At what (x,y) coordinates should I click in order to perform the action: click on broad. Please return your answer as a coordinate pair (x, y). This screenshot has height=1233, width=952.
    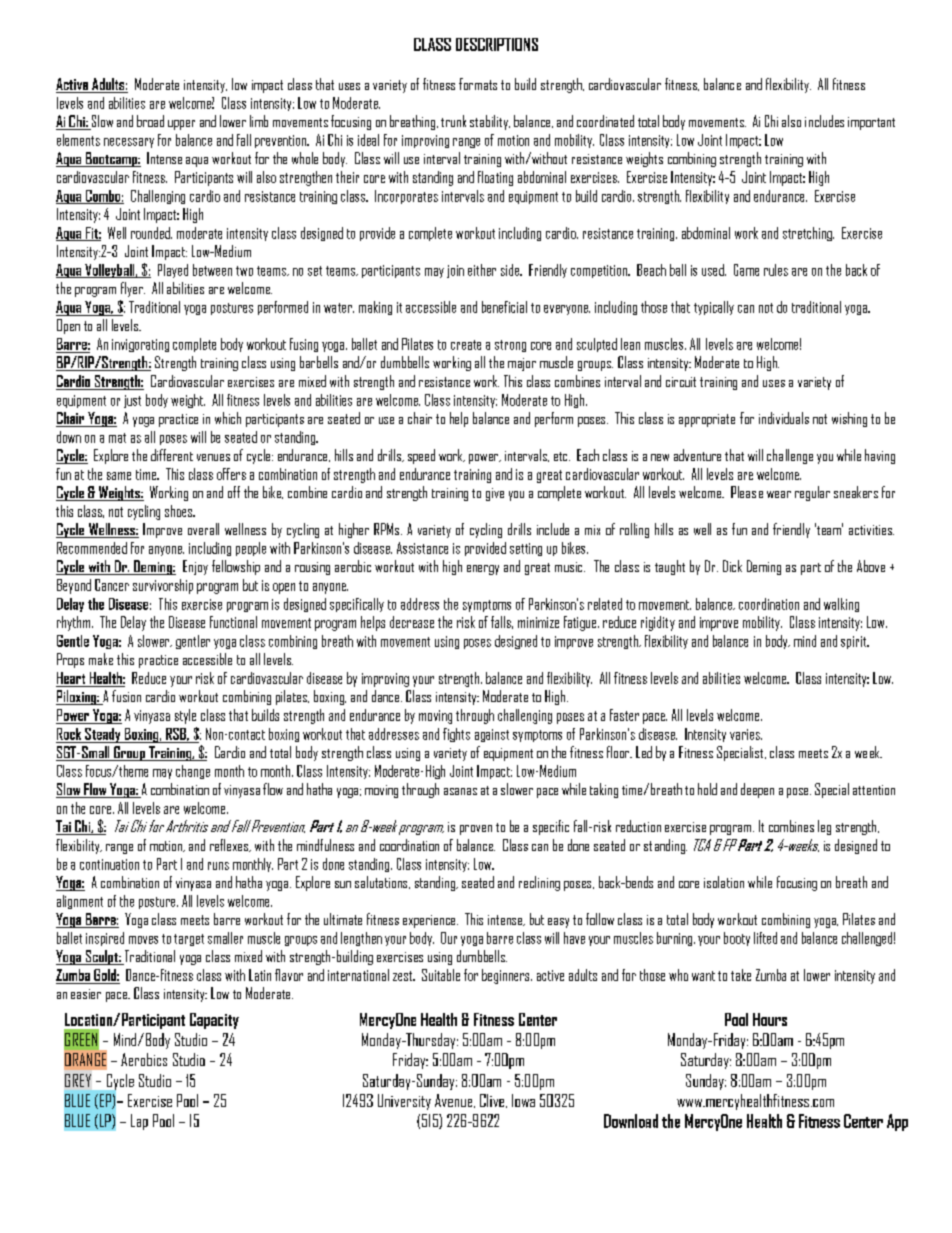
    Looking at the image, I should click on (150, 121).
